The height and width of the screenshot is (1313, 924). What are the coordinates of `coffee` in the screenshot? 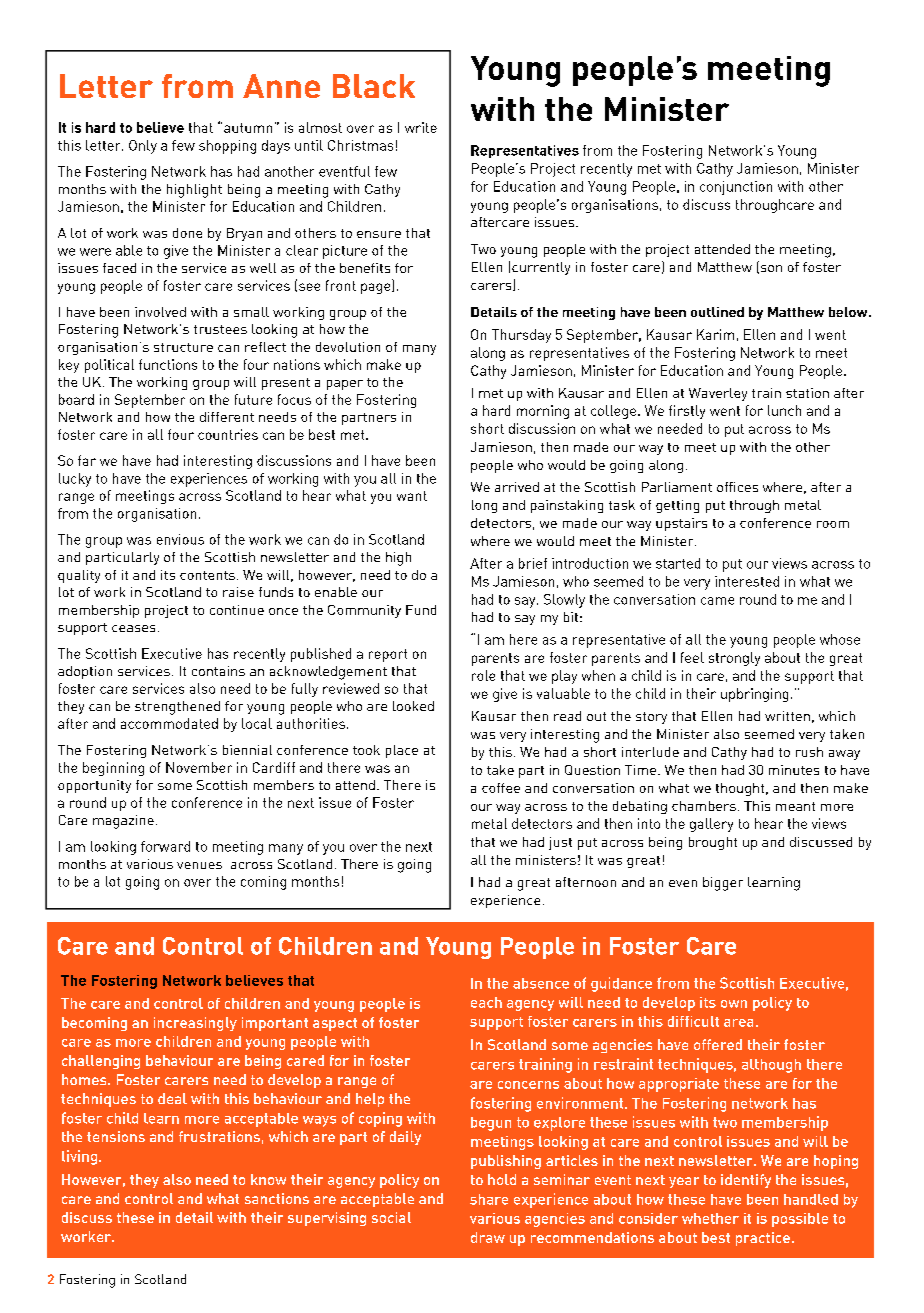 It's located at (501, 788).
